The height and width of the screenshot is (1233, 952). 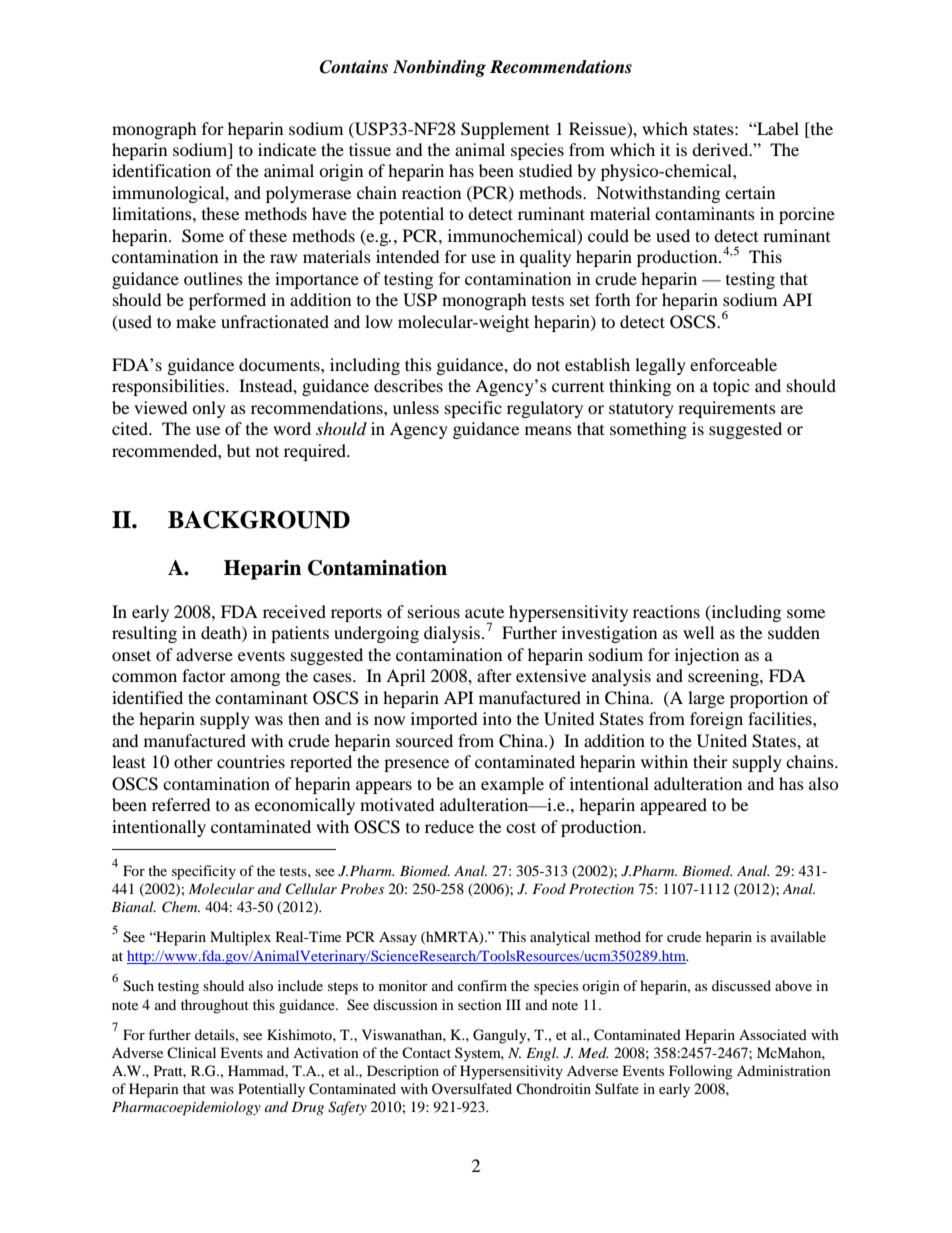 What do you see at coordinates (449, 826) in the screenshot?
I see `reduce` at bounding box center [449, 826].
